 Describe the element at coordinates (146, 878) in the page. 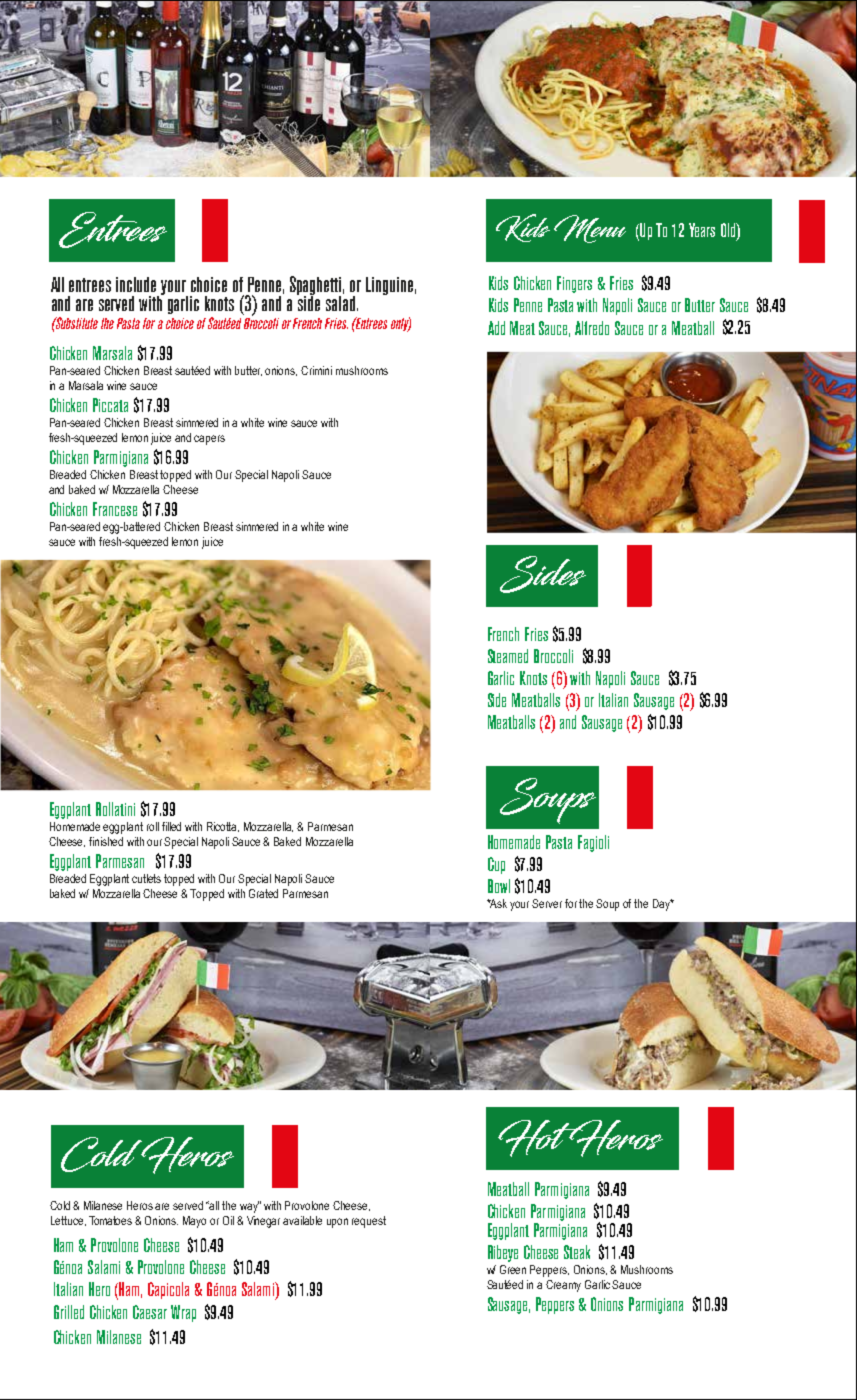

I see `cutlets` at that location.
